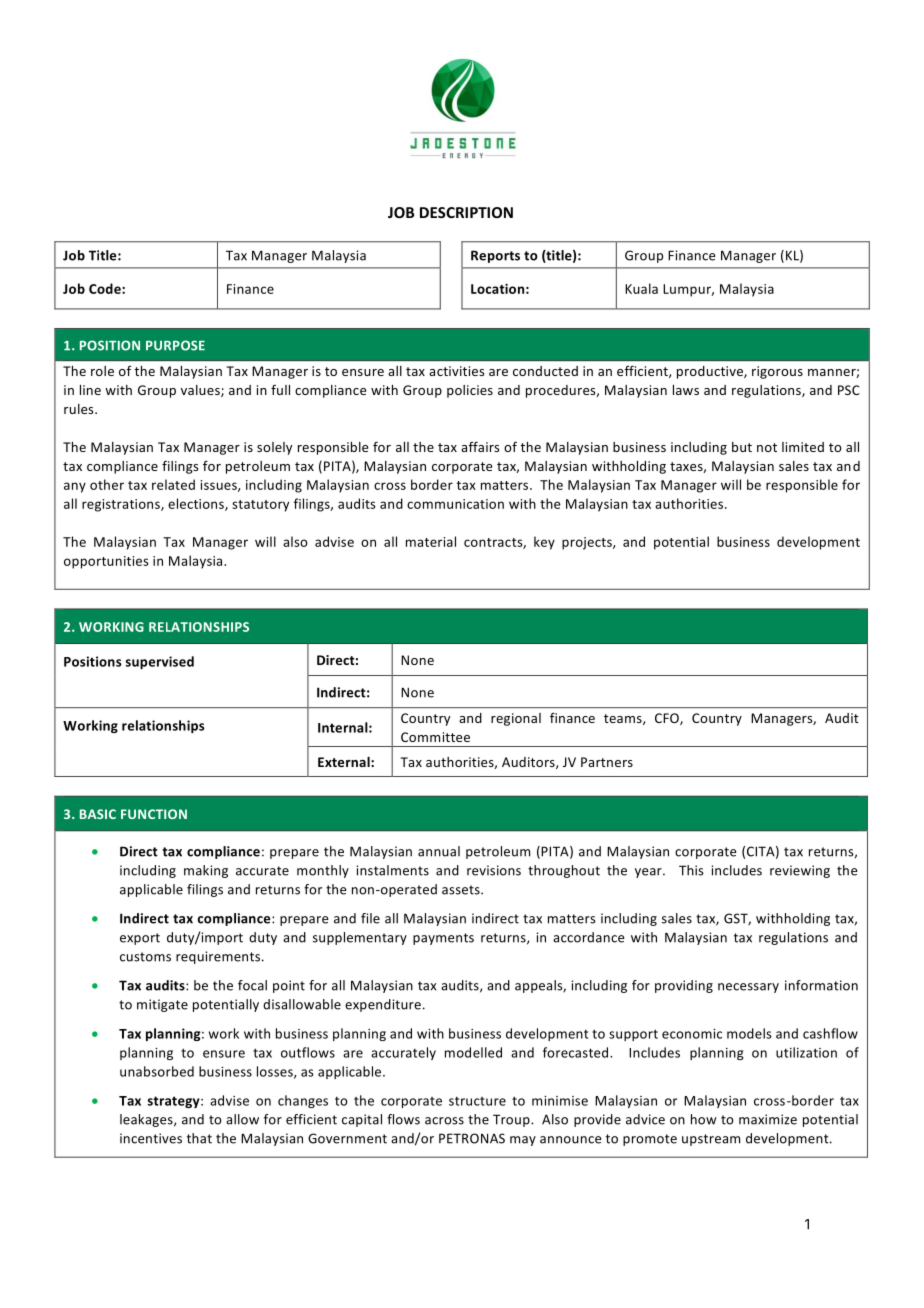 Image resolution: width=924 pixels, height=1308 pixels. What do you see at coordinates (175, 345) in the image?
I see `PURPOSE` at bounding box center [175, 345].
